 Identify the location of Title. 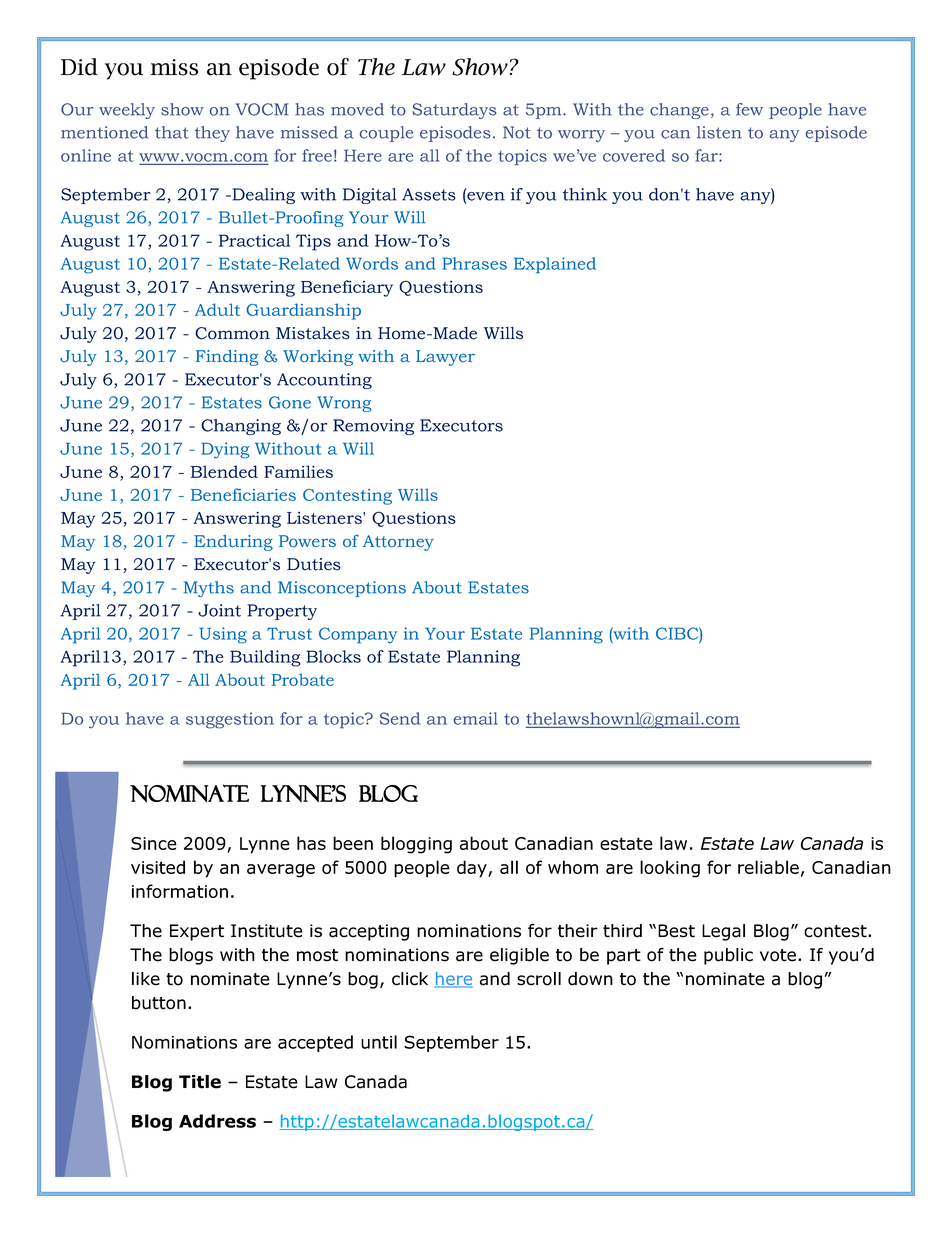
(200, 1082).
